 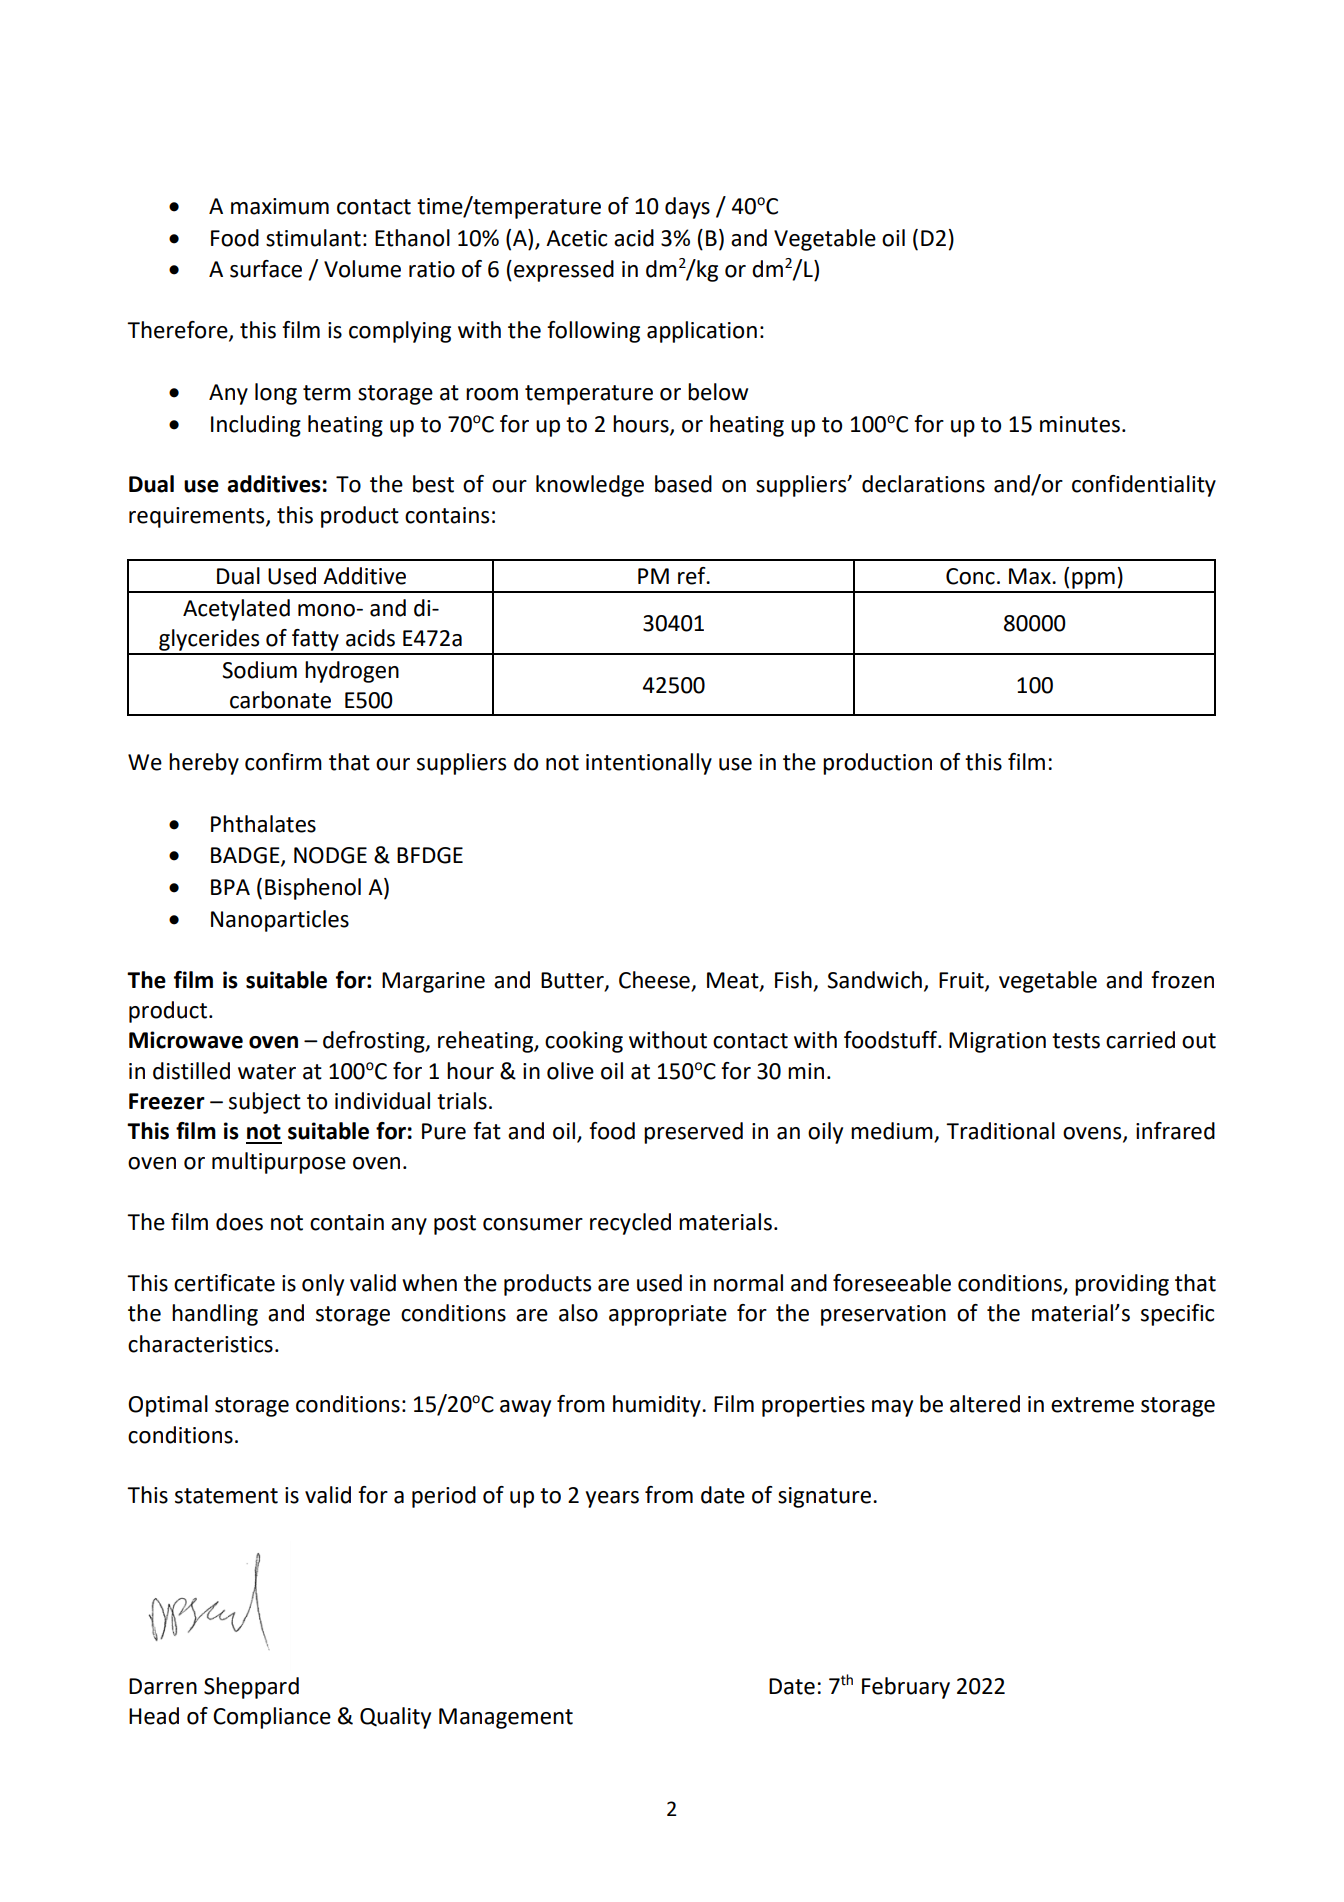 What do you see at coordinates (280, 921) in the screenshot?
I see `Nanoparticles` at bounding box center [280, 921].
